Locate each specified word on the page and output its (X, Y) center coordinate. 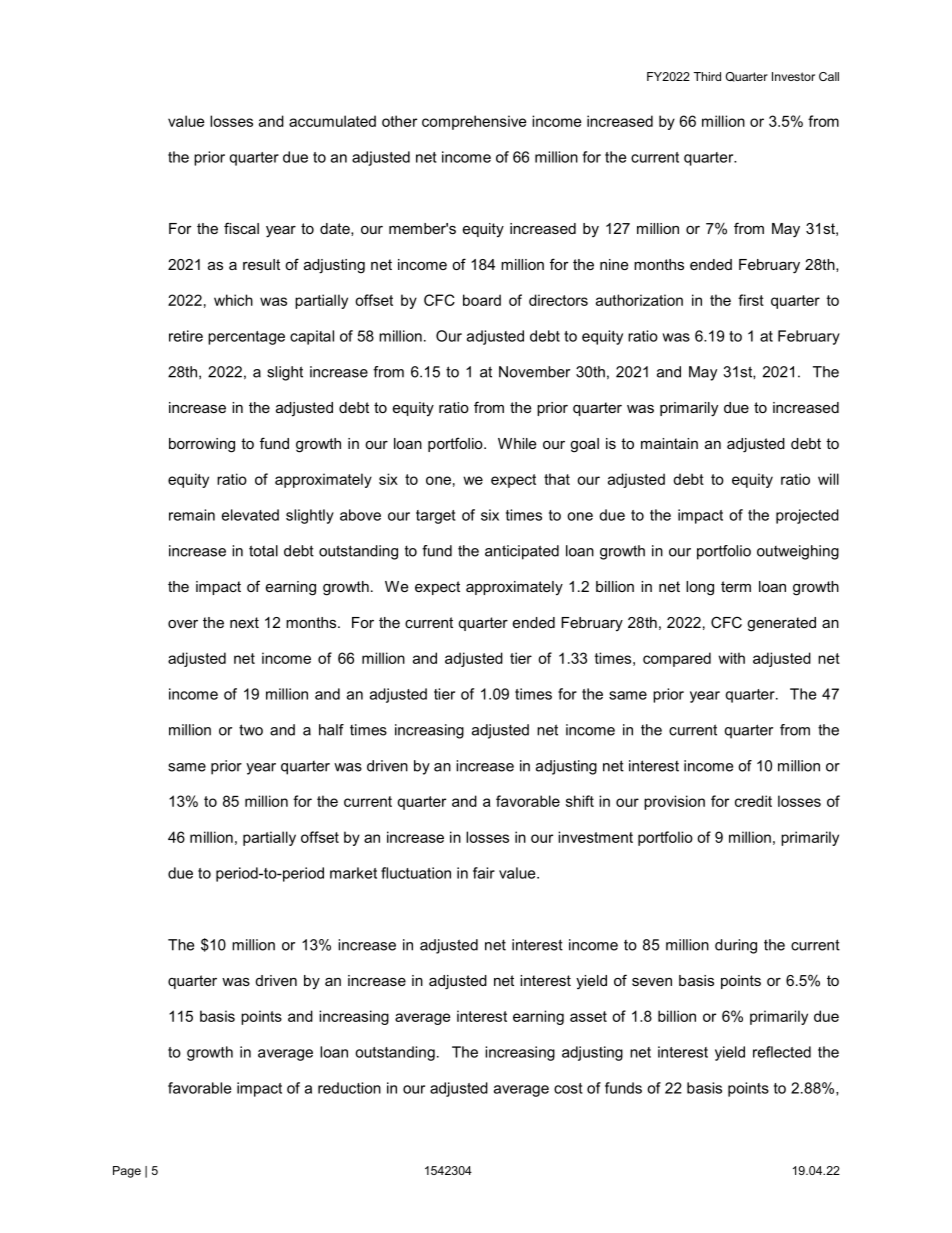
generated (781, 624)
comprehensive (474, 122)
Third (707, 76)
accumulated (332, 121)
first (751, 300)
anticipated (522, 552)
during (736, 946)
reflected (782, 1052)
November (534, 372)
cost (568, 1088)
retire (186, 336)
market (353, 873)
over (183, 624)
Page (127, 1172)
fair (484, 873)
